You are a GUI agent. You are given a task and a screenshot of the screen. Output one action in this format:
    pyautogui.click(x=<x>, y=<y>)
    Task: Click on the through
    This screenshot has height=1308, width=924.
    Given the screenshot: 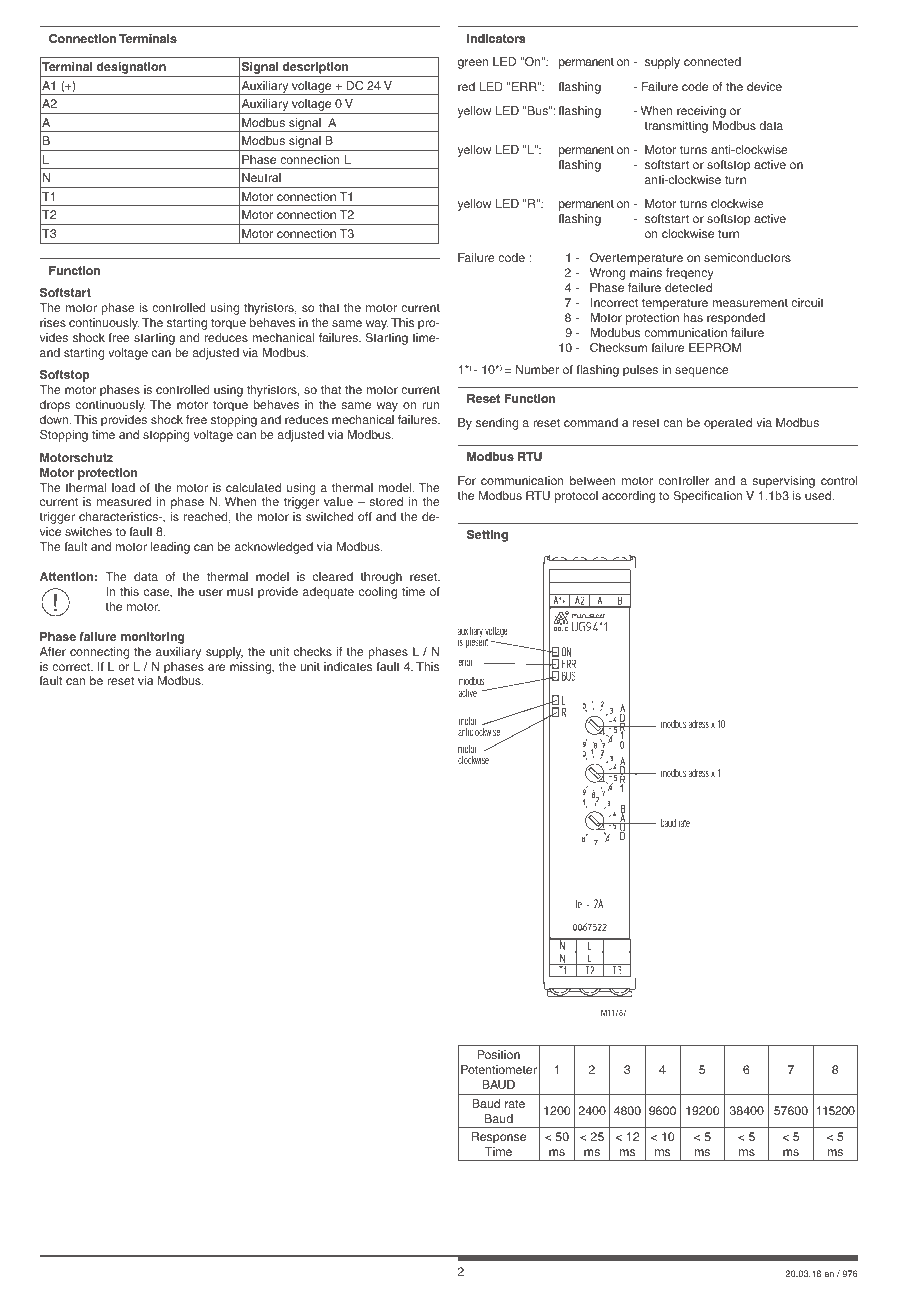 What is the action you would take?
    pyautogui.click(x=381, y=578)
